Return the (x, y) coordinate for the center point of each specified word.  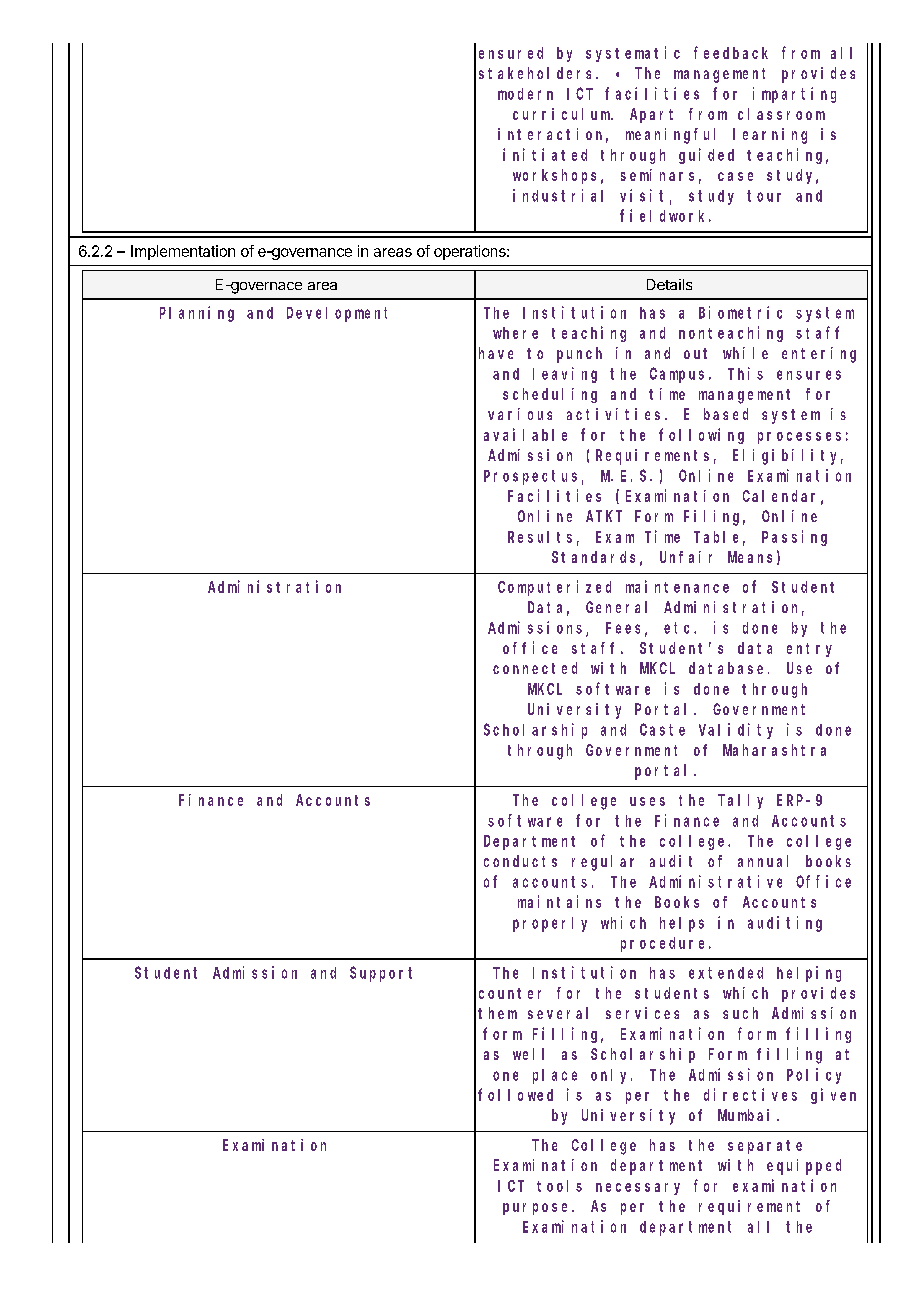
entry (809, 650)
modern (525, 94)
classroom (781, 114)
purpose (538, 1209)
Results (540, 537)
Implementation (183, 252)
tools (559, 1186)
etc (679, 628)
